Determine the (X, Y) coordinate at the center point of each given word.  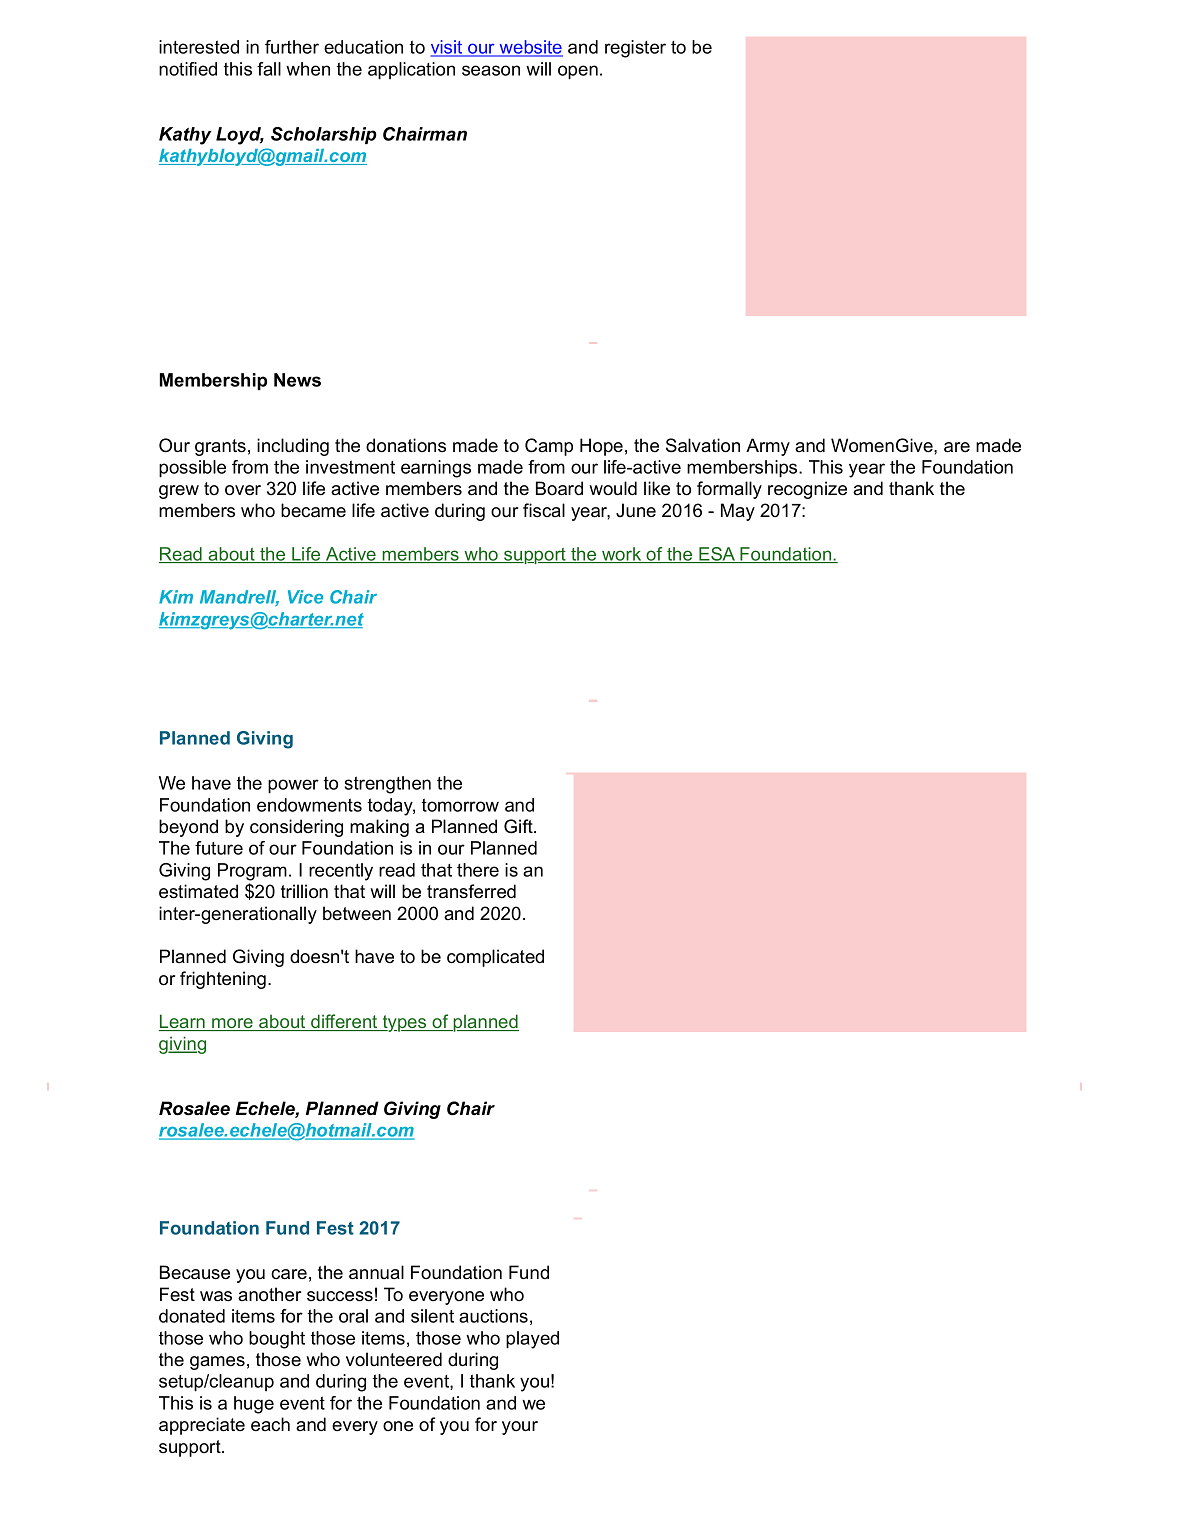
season (491, 70)
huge (254, 1405)
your (520, 1428)
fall (269, 69)
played (532, 1340)
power (293, 786)
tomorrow (460, 805)
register (635, 49)
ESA (717, 555)
